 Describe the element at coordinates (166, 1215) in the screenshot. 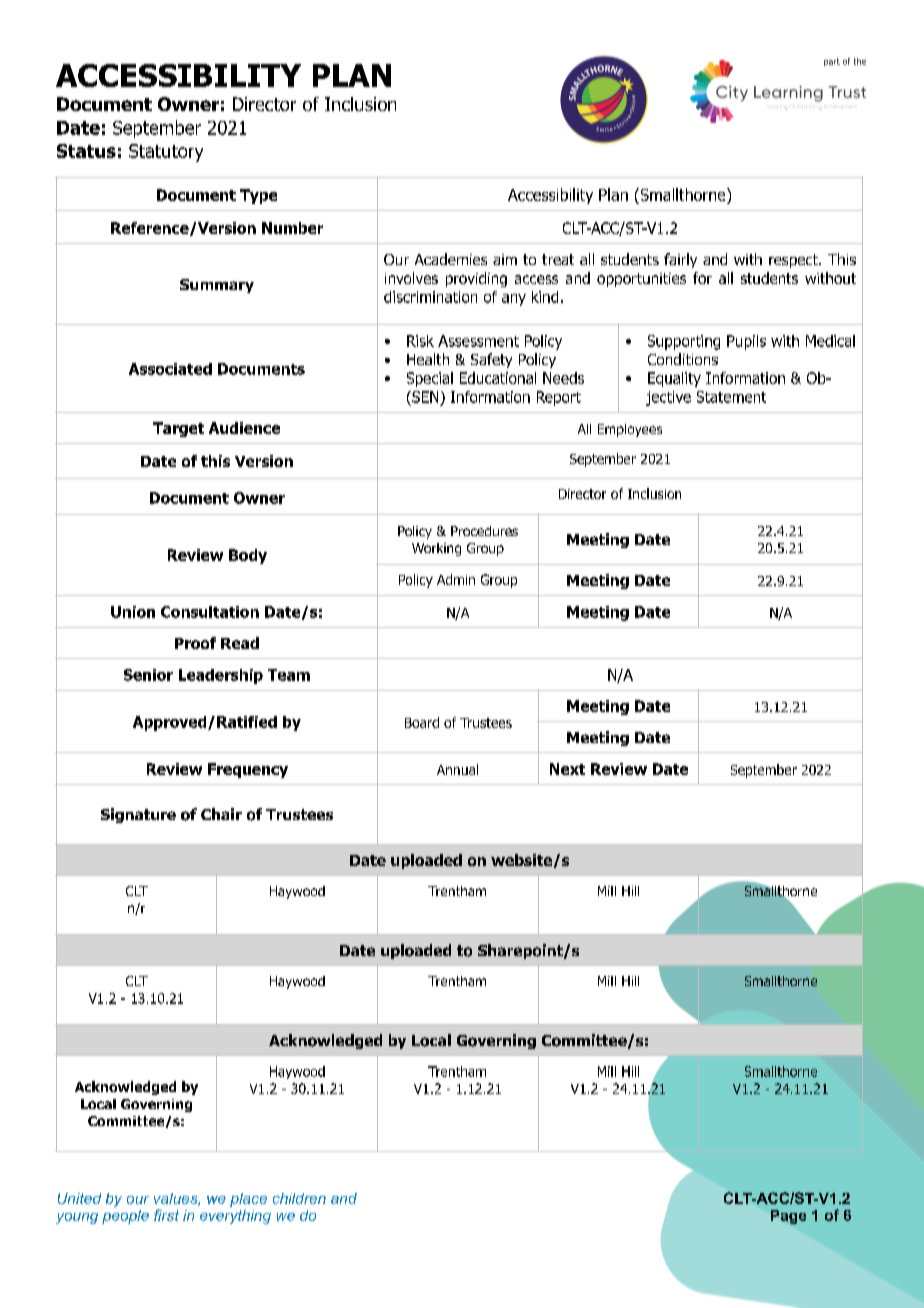

I see `first` at that location.
